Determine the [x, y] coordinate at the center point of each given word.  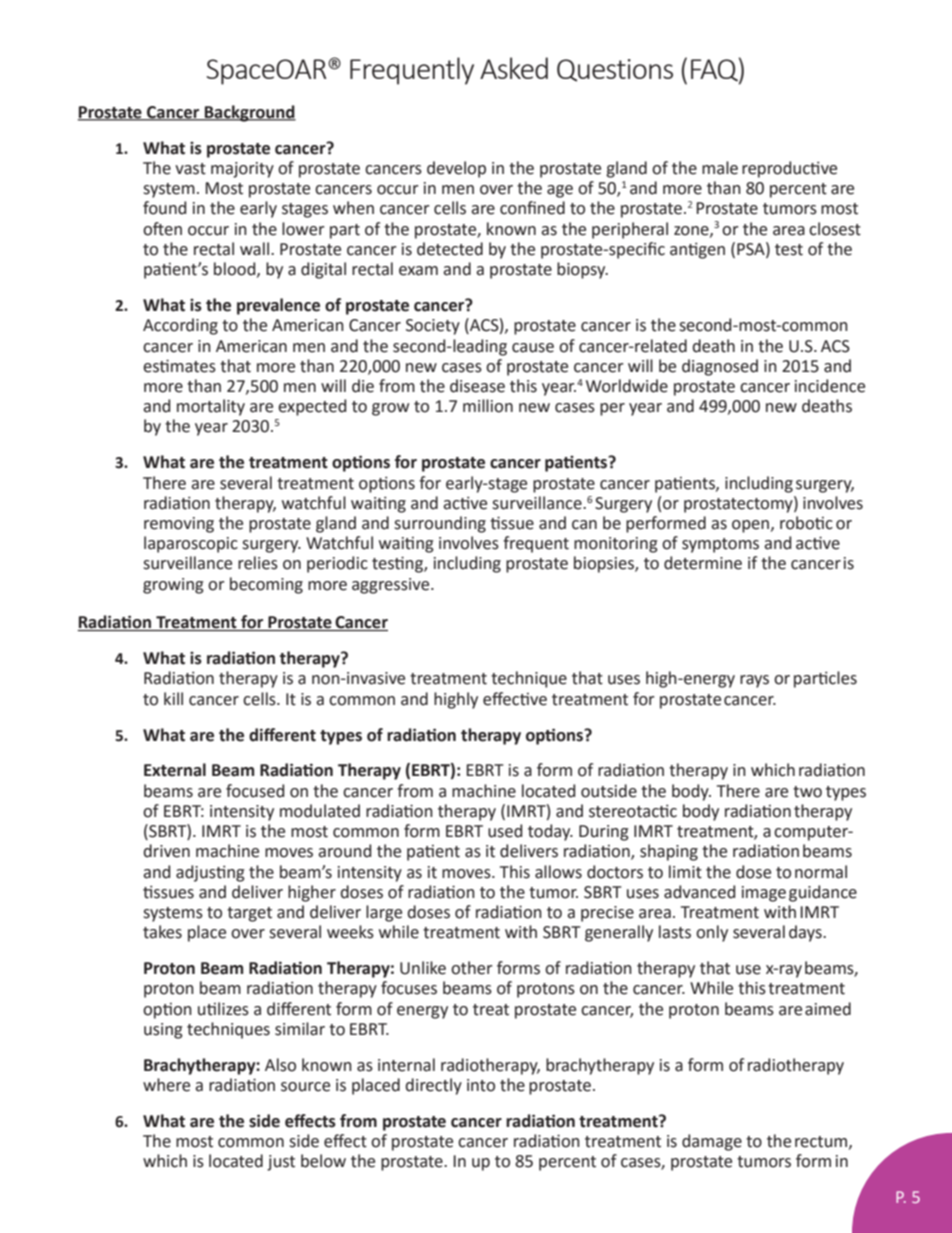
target [249, 914]
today [550, 832]
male [720, 168]
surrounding [440, 524]
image [764, 894]
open [750, 526]
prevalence [278, 306]
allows [558, 872]
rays [754, 681]
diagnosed [720, 367]
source [305, 1087]
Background [249, 113]
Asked [514, 68]
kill [173, 698]
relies [258, 563]
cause [533, 348]
